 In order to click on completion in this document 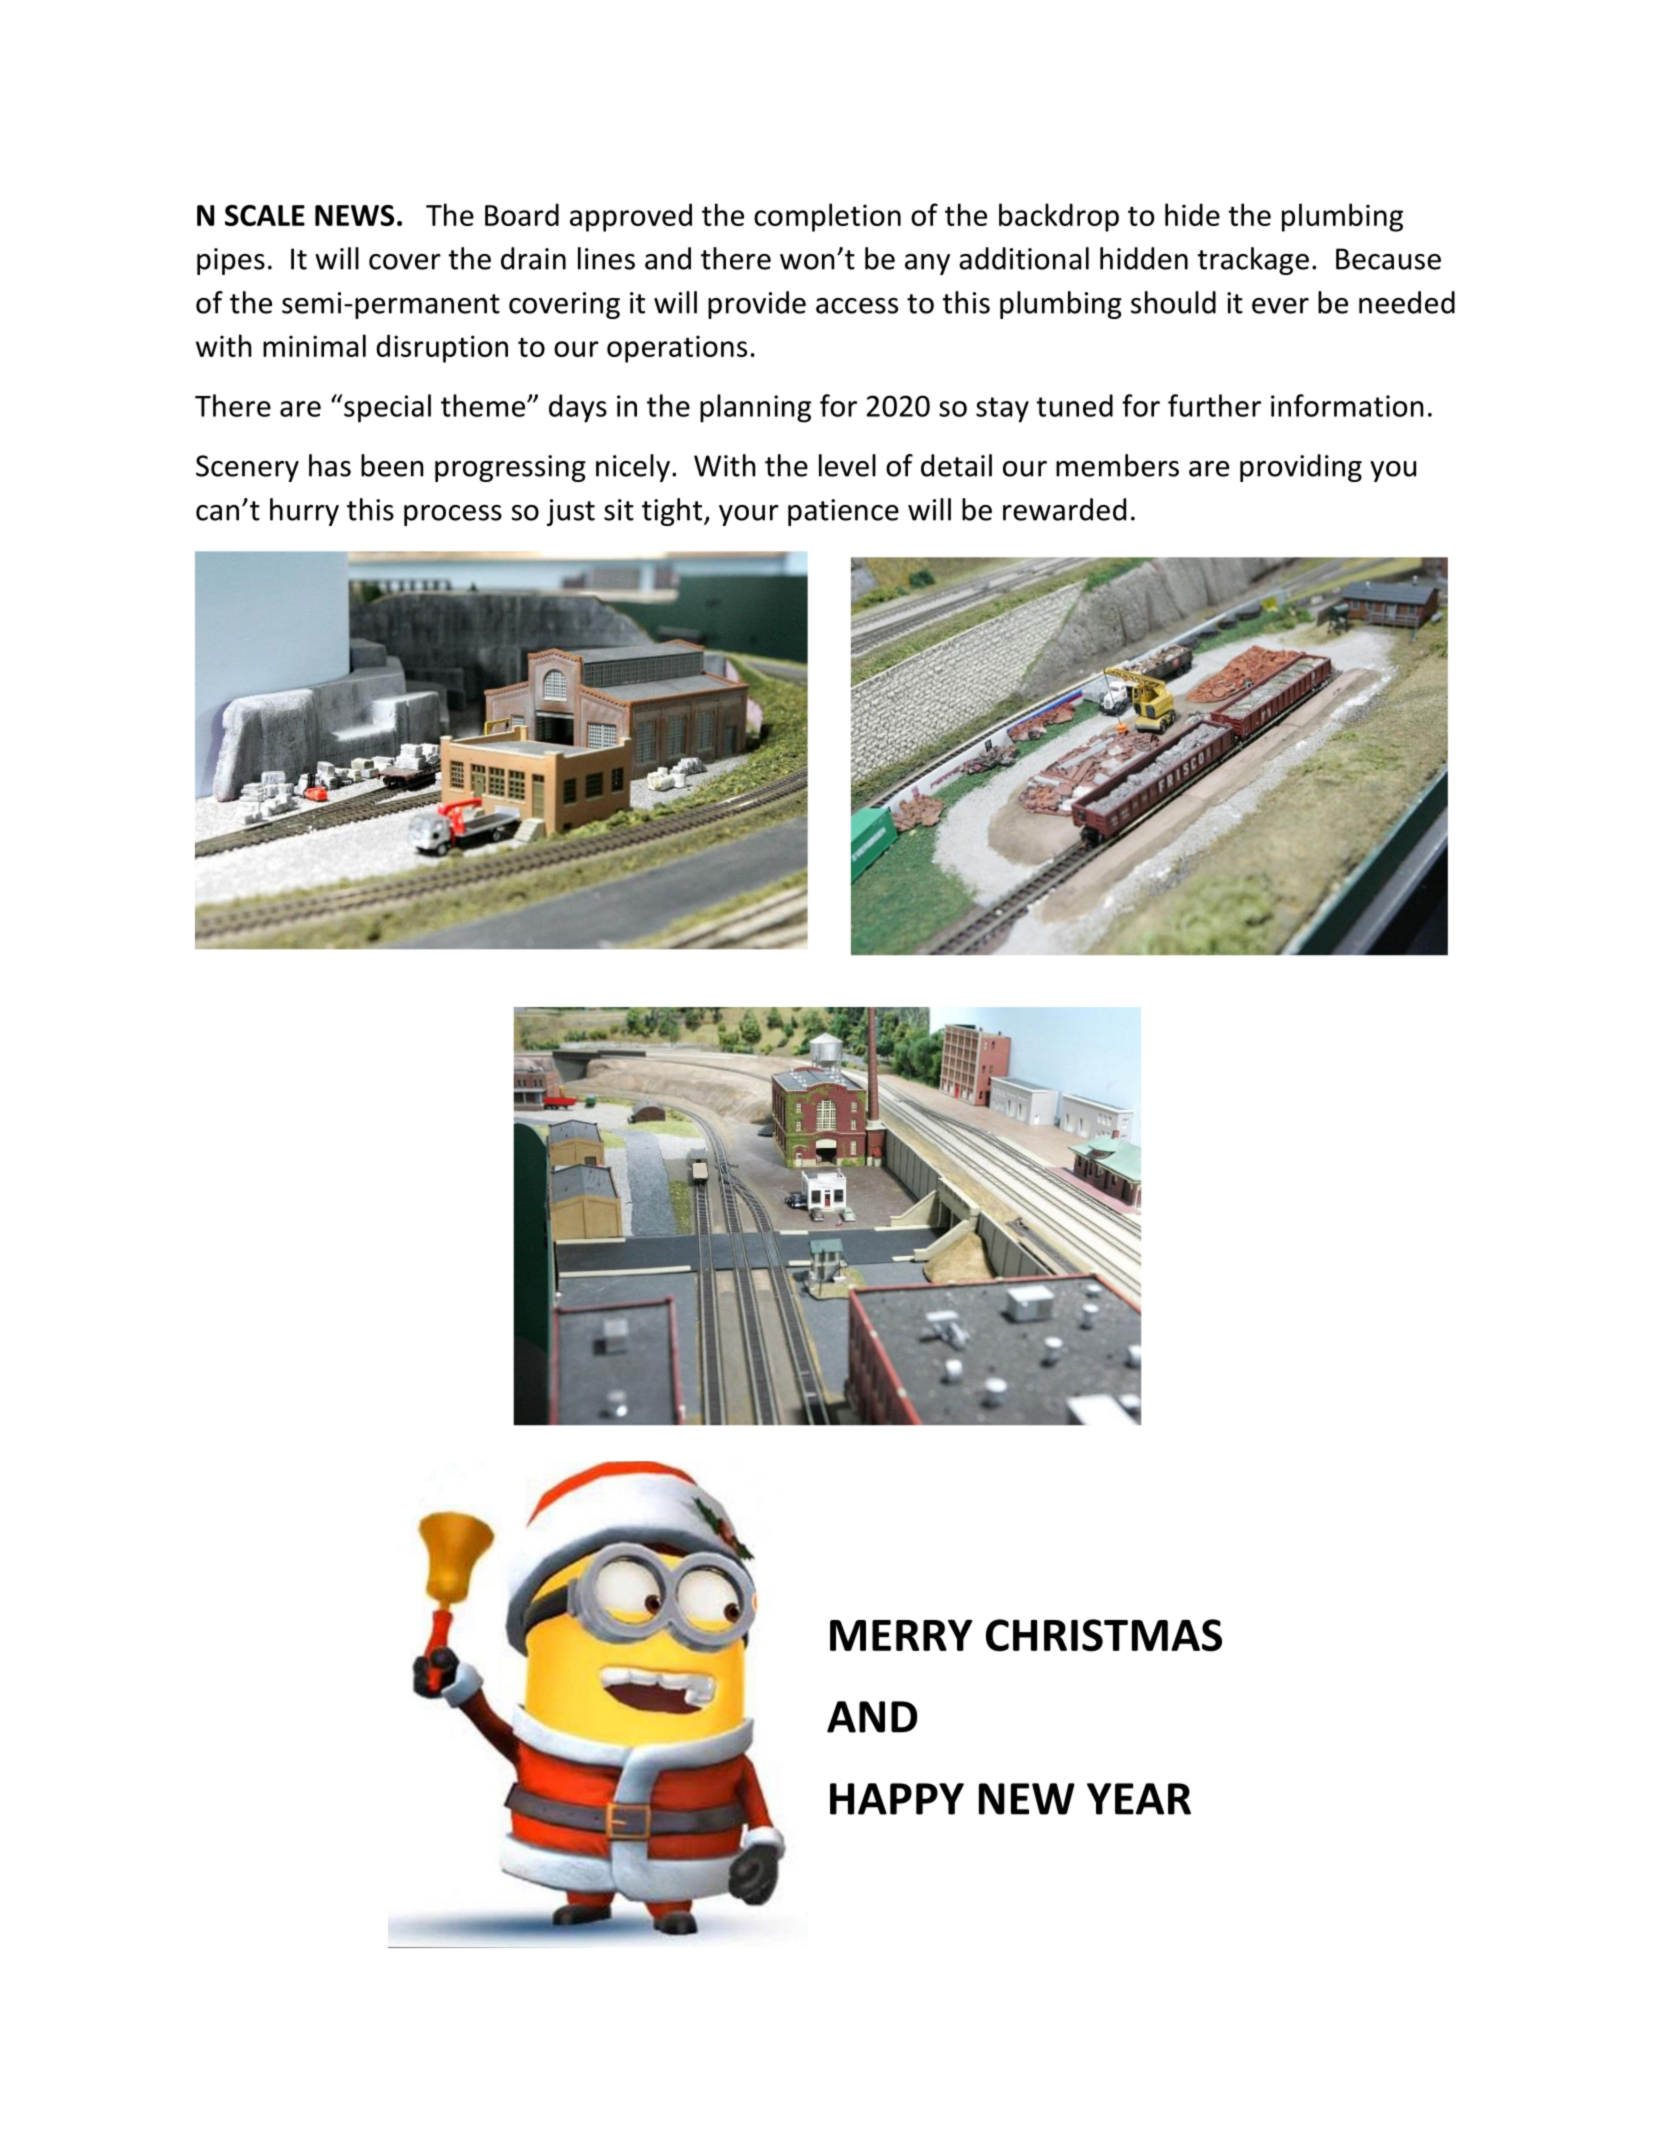, I will do `click(827, 217)`.
